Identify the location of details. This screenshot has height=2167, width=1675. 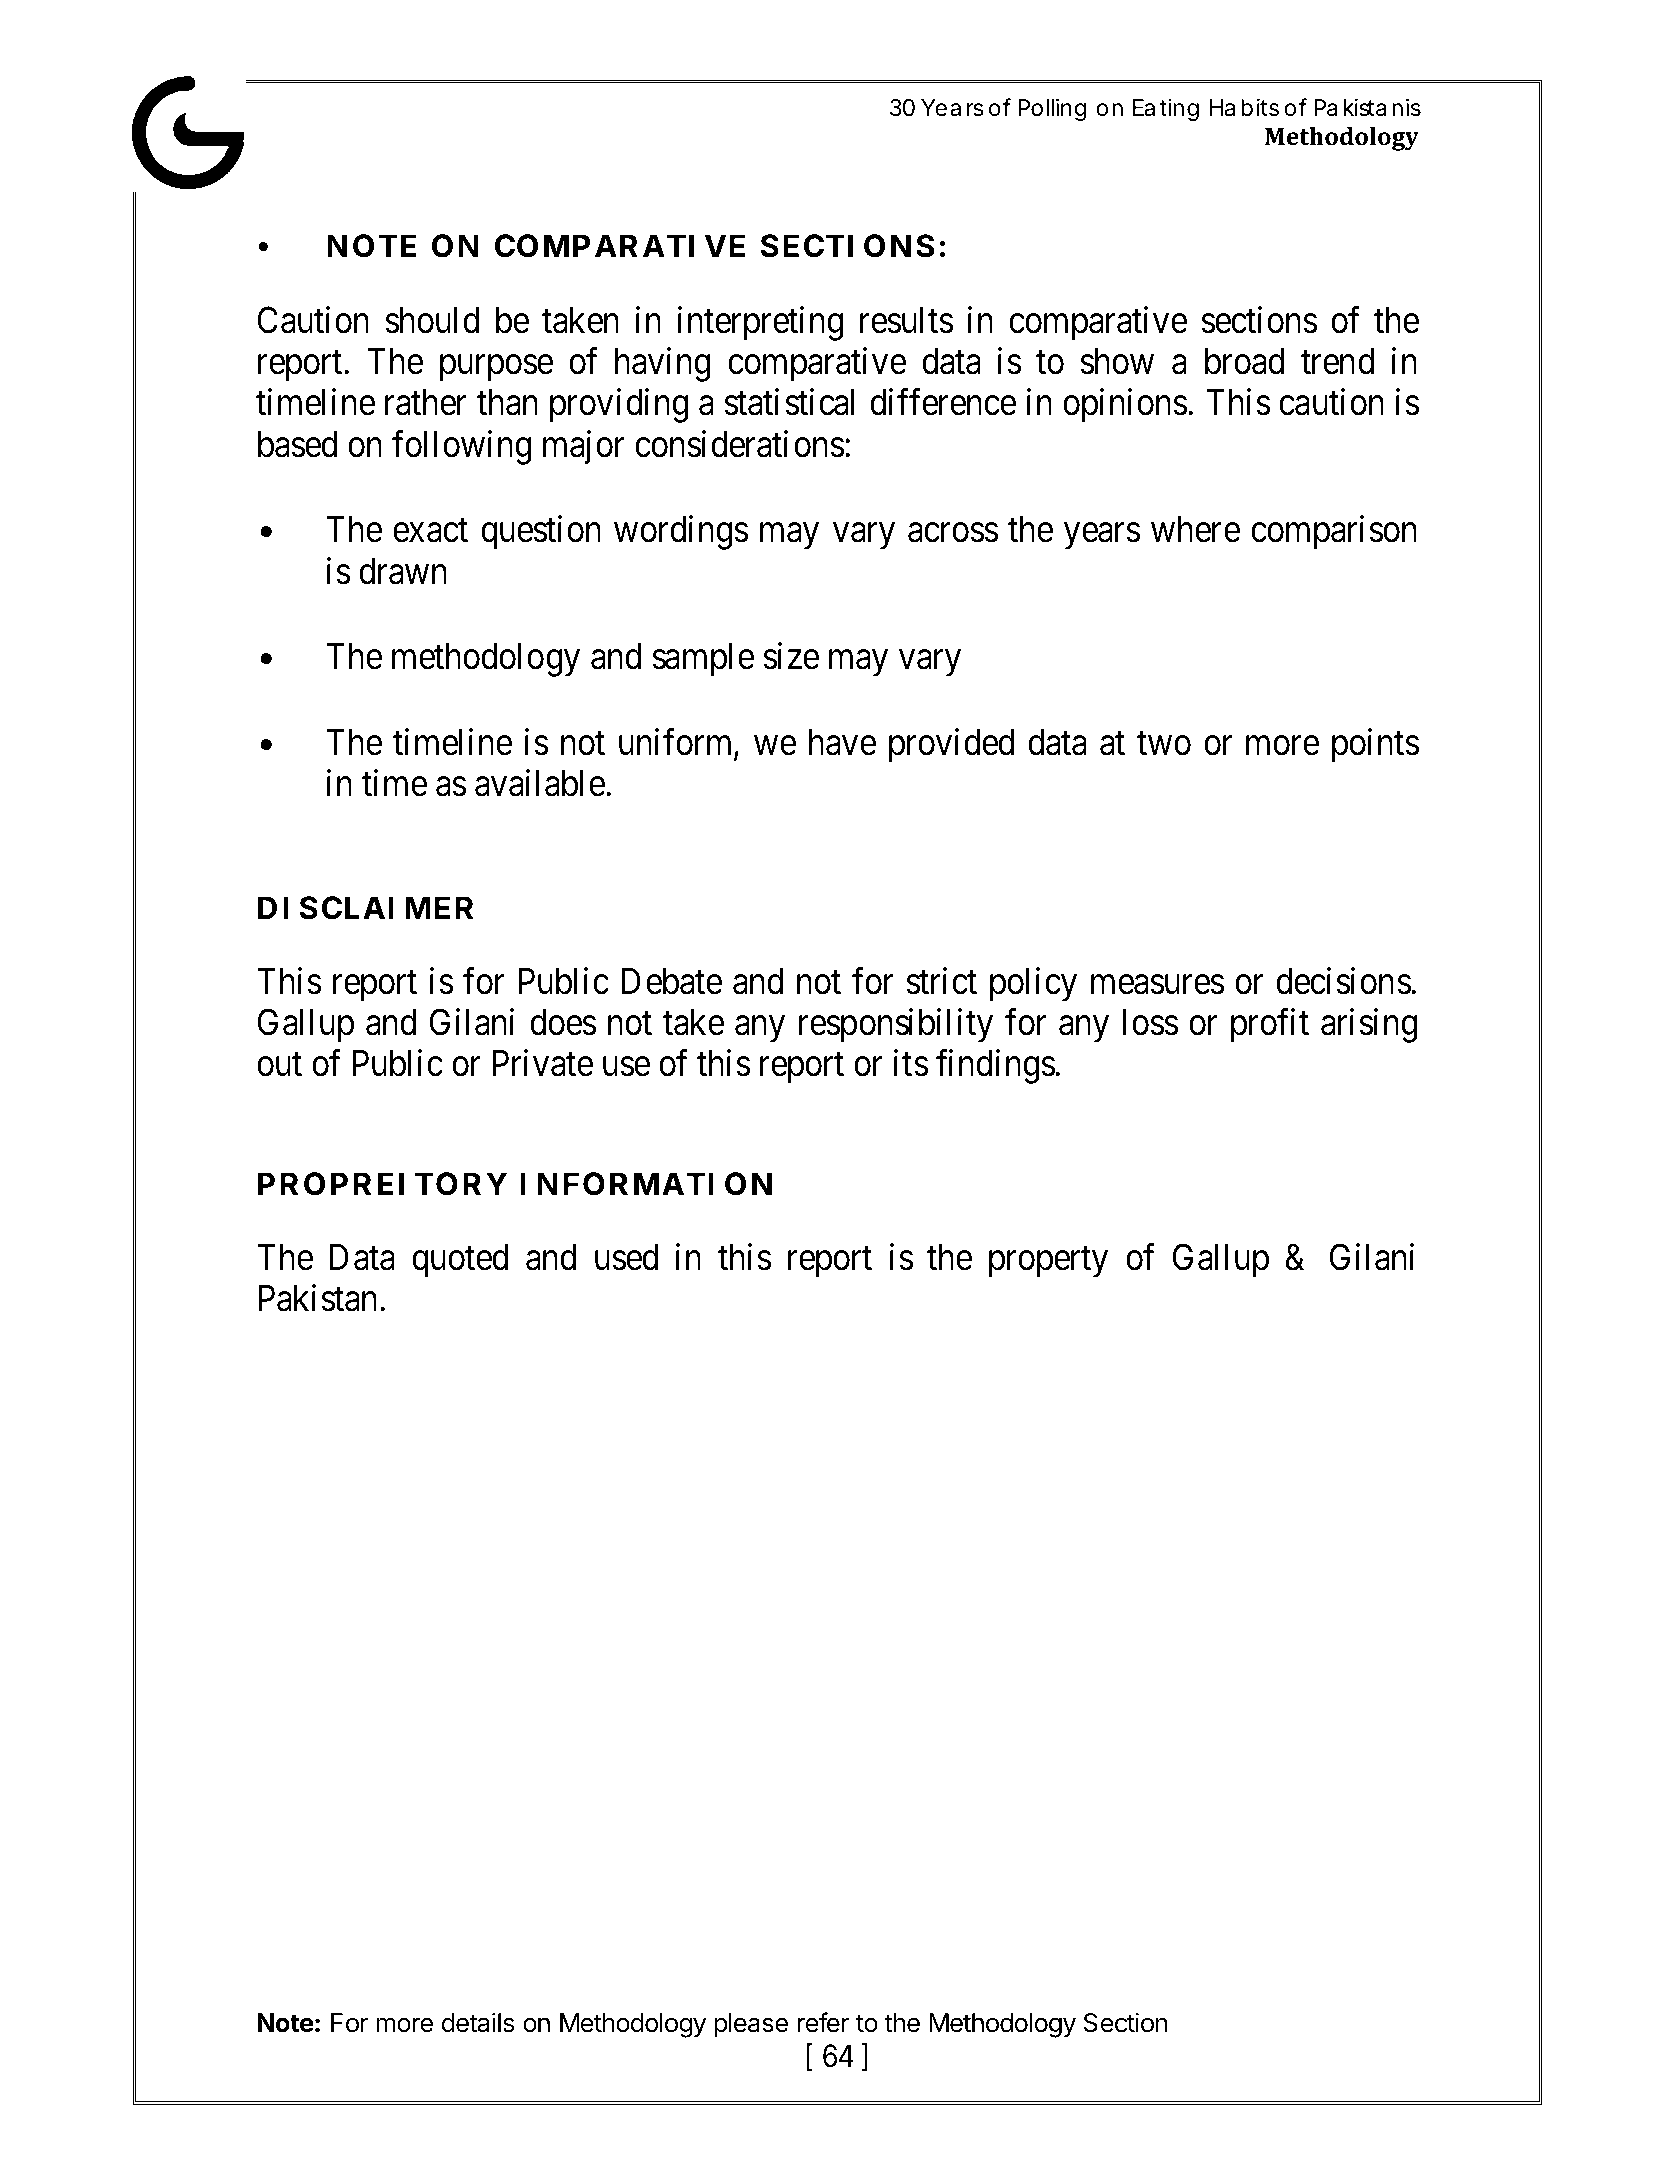
(478, 2022).
